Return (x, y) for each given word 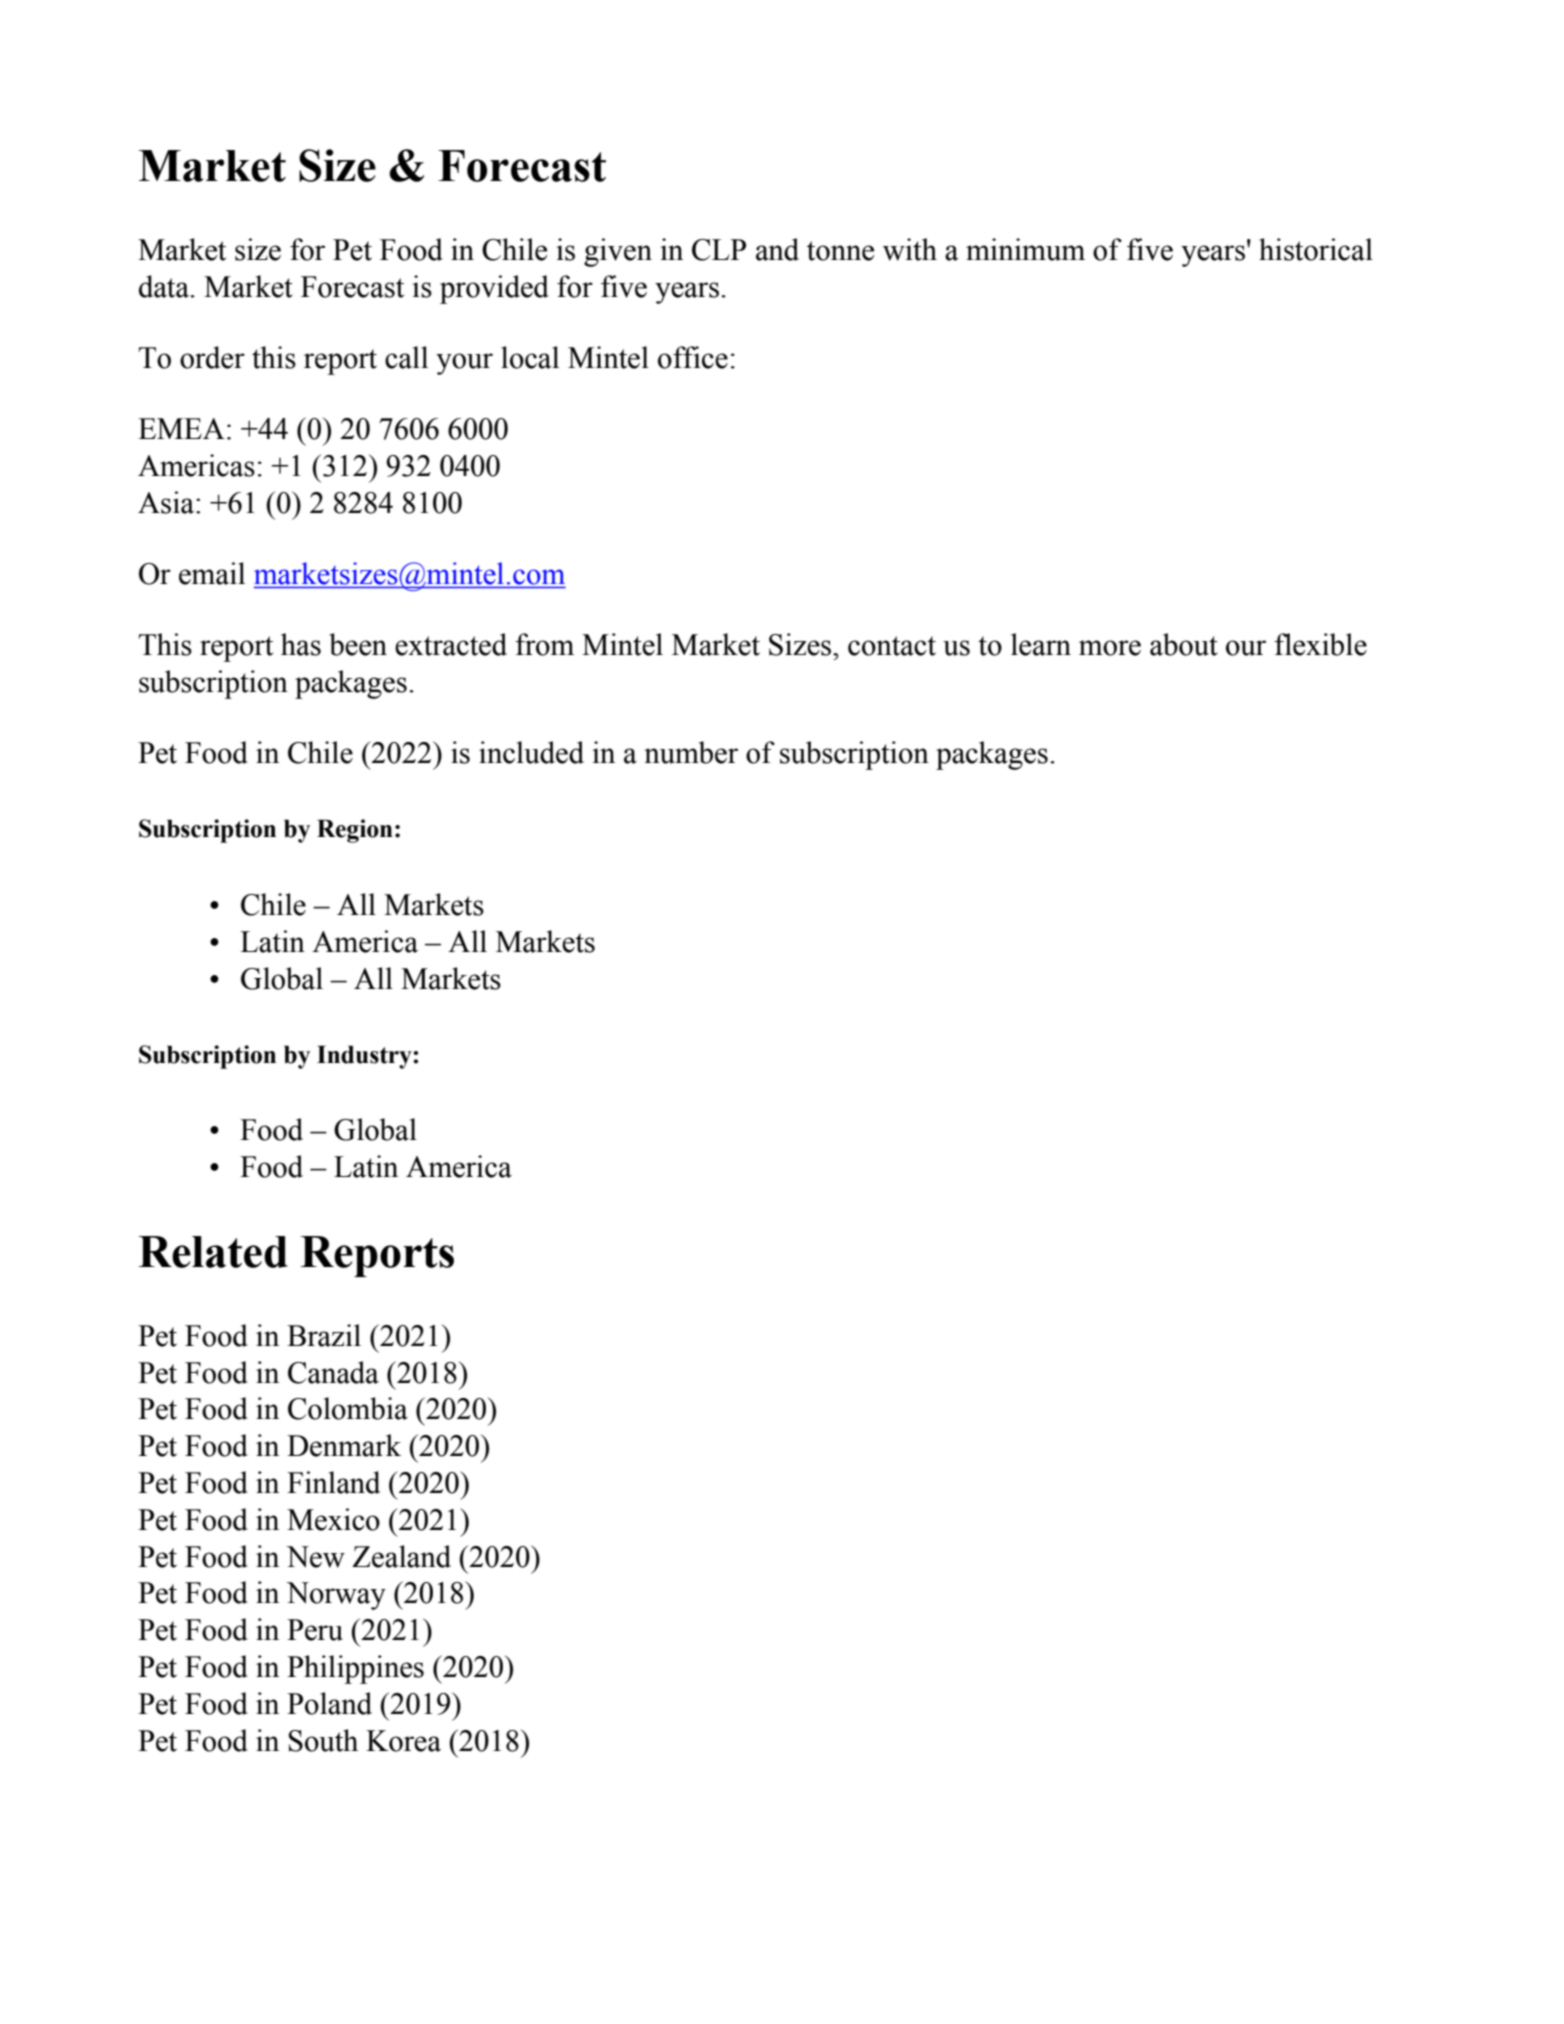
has (301, 644)
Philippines (355, 1669)
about (1184, 644)
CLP (719, 250)
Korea (403, 1741)
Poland (329, 1703)
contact (892, 646)
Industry (365, 1057)
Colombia (348, 1408)
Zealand (401, 1556)
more (1110, 648)
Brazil (324, 1335)
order (212, 357)
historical (1316, 249)
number (691, 752)
